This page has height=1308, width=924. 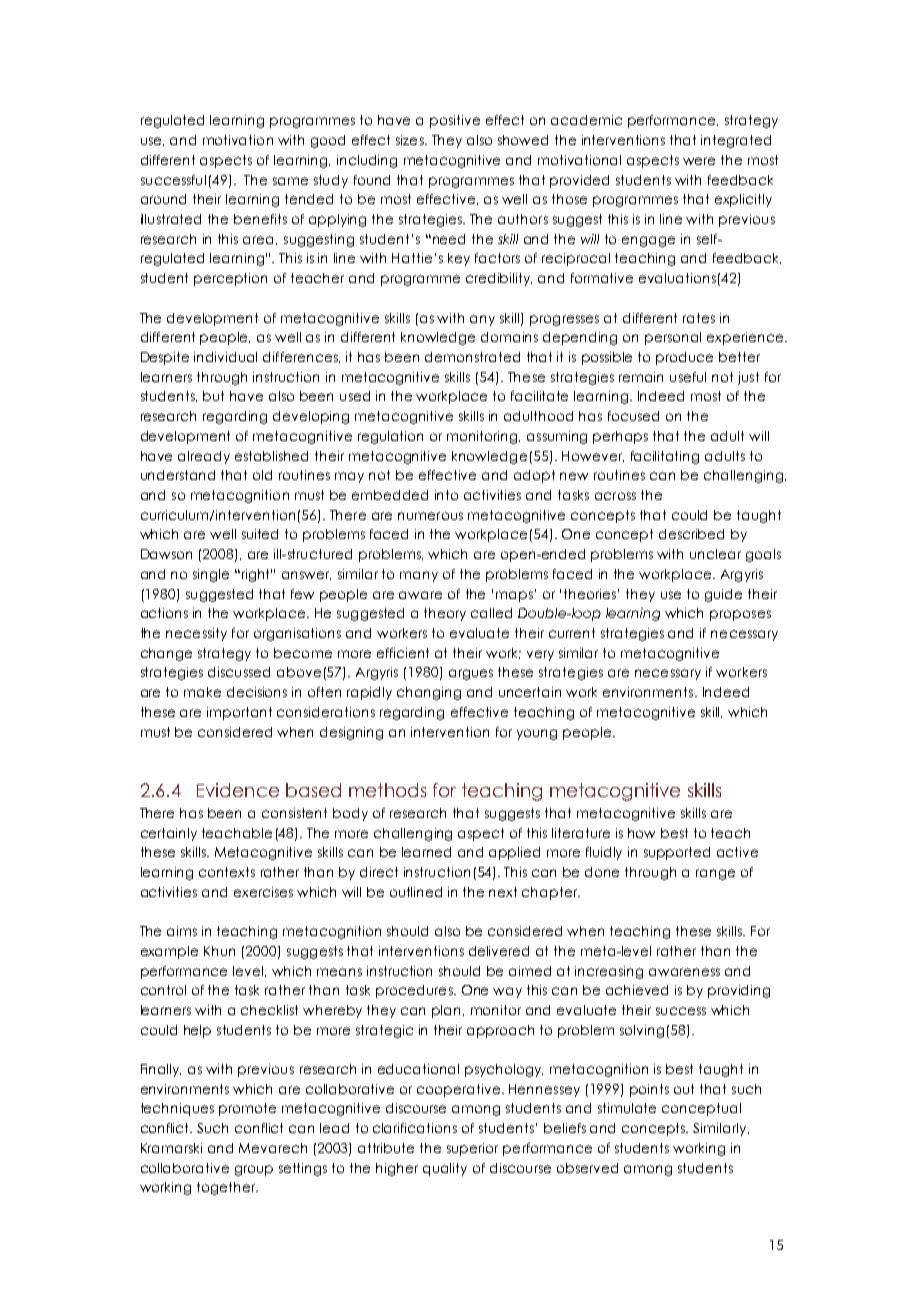 I want to click on argues, so click(x=471, y=674).
